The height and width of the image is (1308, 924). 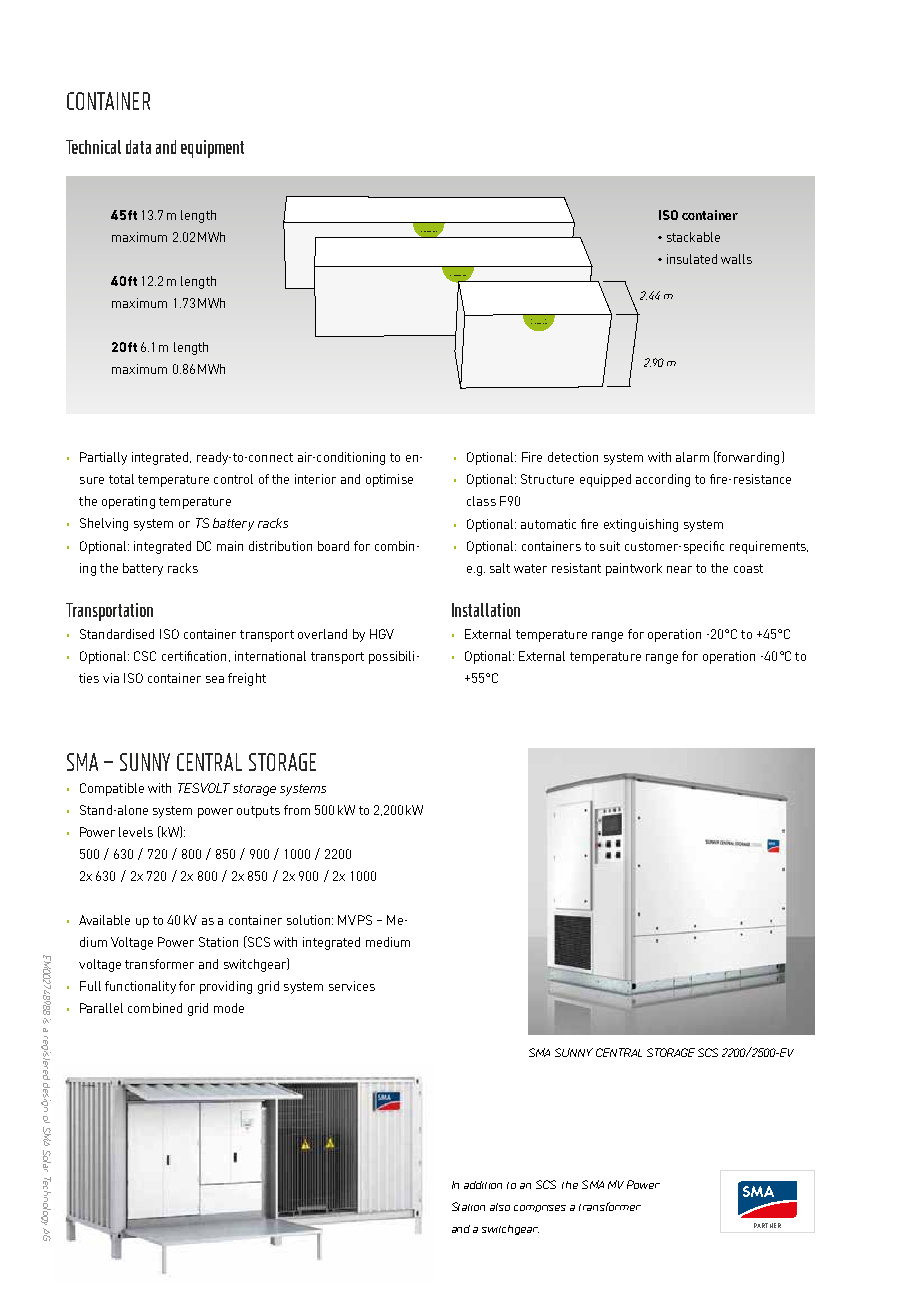 What do you see at coordinates (215, 679) in the image?
I see `sea` at bounding box center [215, 679].
